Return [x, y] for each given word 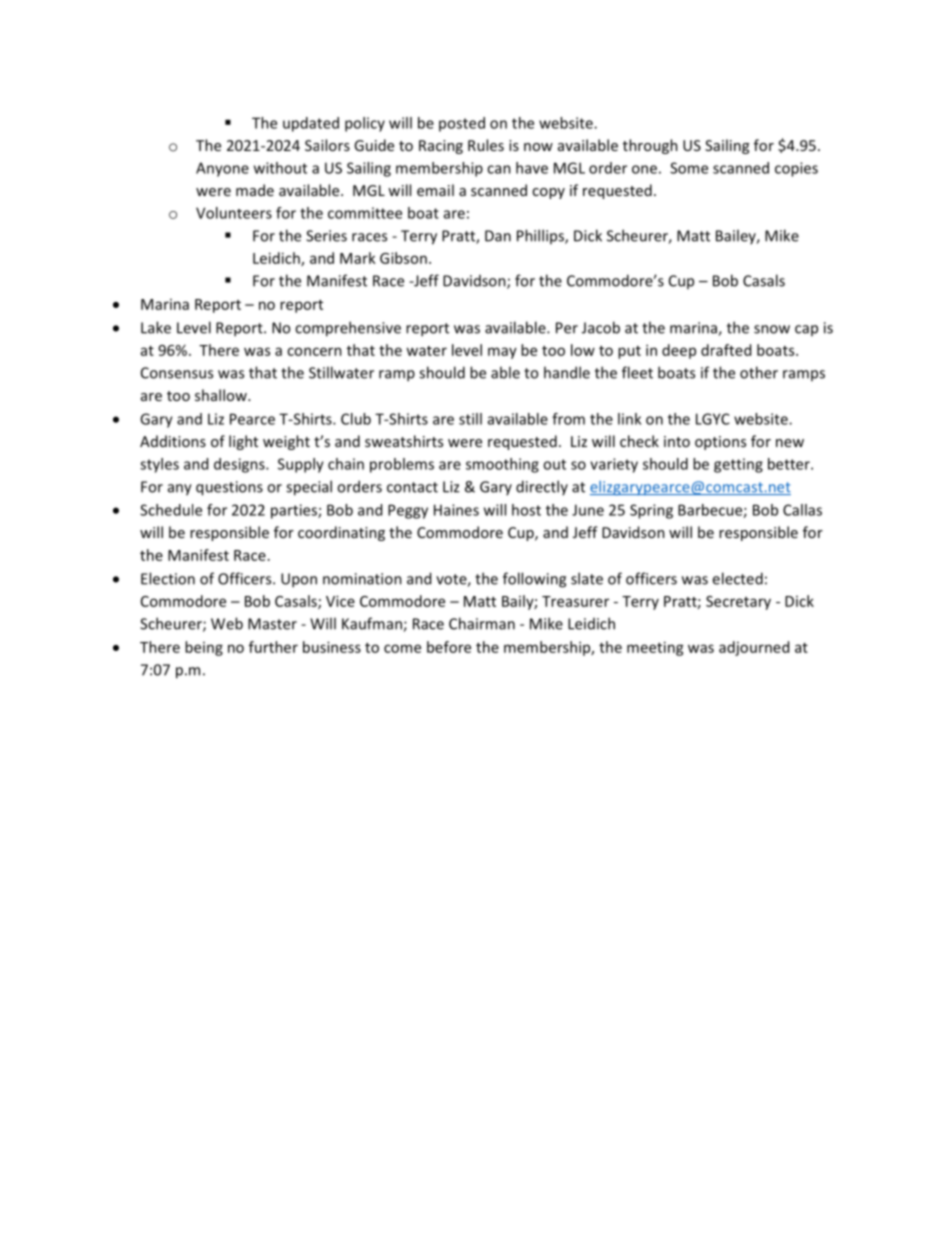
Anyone [222, 169]
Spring [651, 511]
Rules [486, 145]
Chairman [482, 623]
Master [272, 624]
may [502, 353]
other [759, 372]
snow [772, 329]
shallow [222, 395]
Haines [456, 510]
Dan [498, 236]
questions [229, 488]
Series [326, 236]
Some [689, 168]
